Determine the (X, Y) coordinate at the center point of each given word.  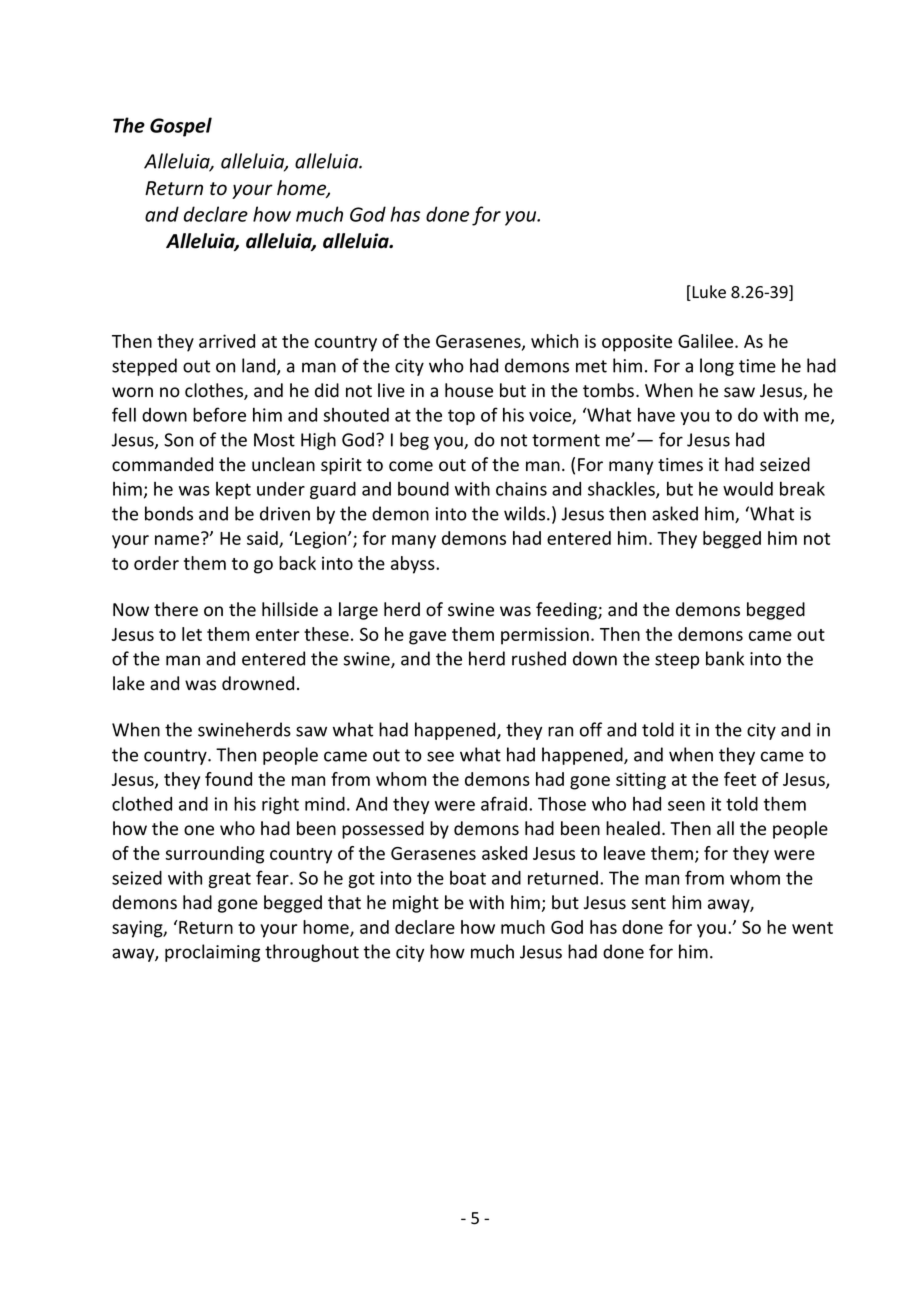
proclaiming (212, 953)
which (554, 341)
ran (560, 731)
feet (740, 779)
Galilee (707, 341)
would (748, 489)
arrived (227, 341)
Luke (709, 292)
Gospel (181, 127)
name (178, 539)
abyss (414, 565)
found (228, 779)
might (416, 904)
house (469, 390)
